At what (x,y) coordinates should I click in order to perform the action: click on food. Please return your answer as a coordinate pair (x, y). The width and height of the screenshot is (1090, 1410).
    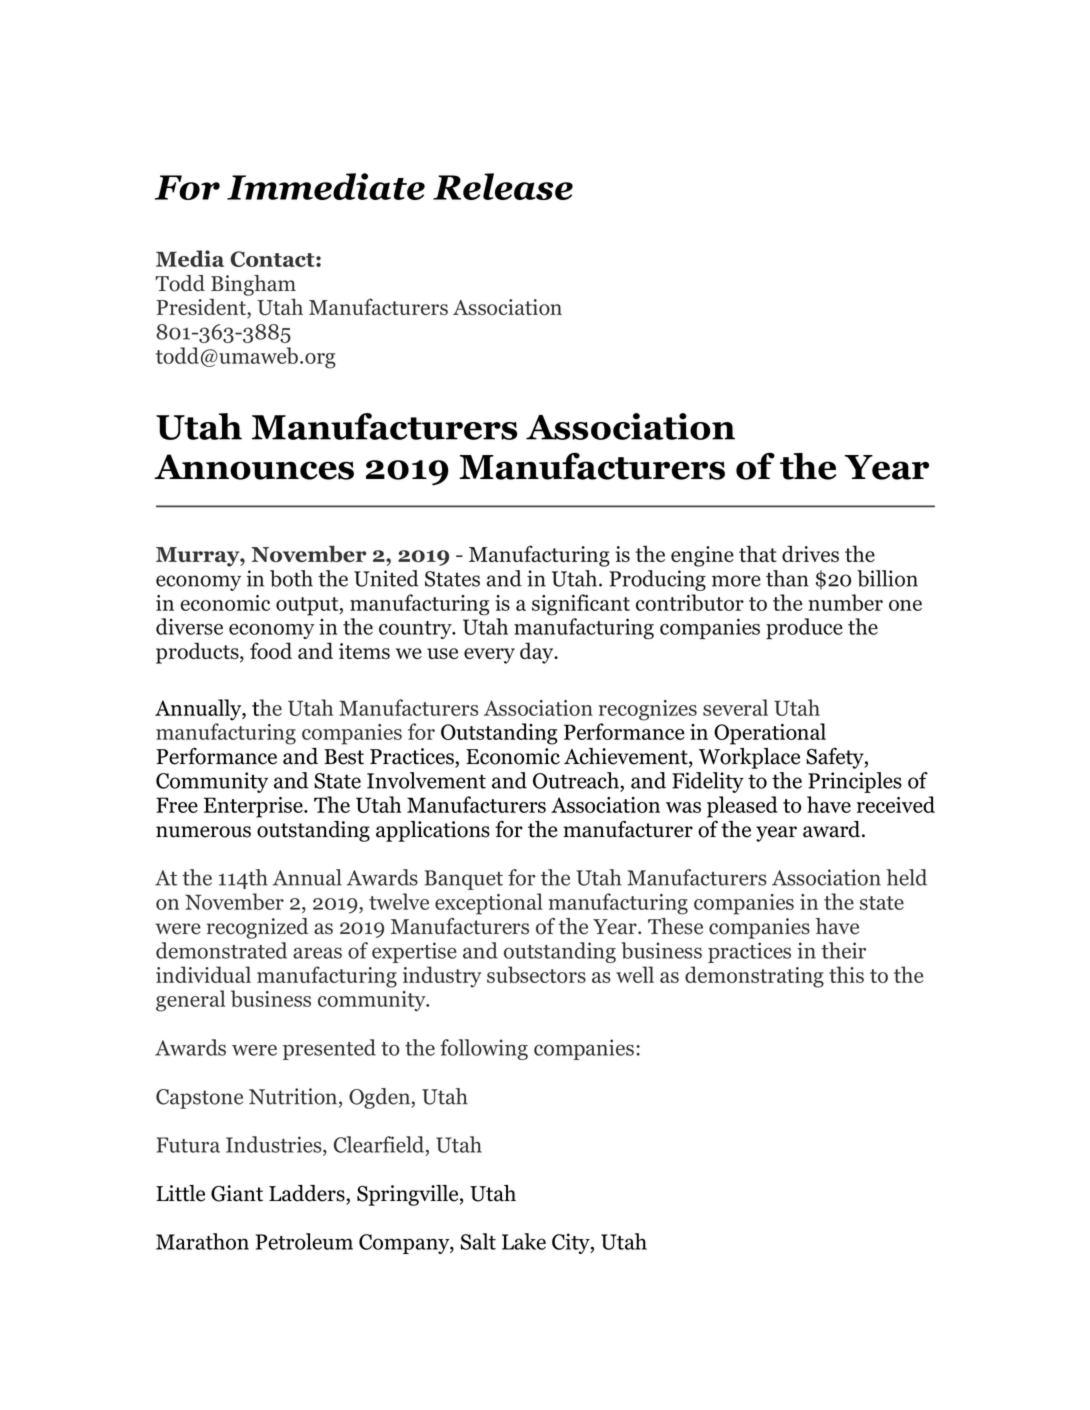
    Looking at the image, I should click on (271, 651).
